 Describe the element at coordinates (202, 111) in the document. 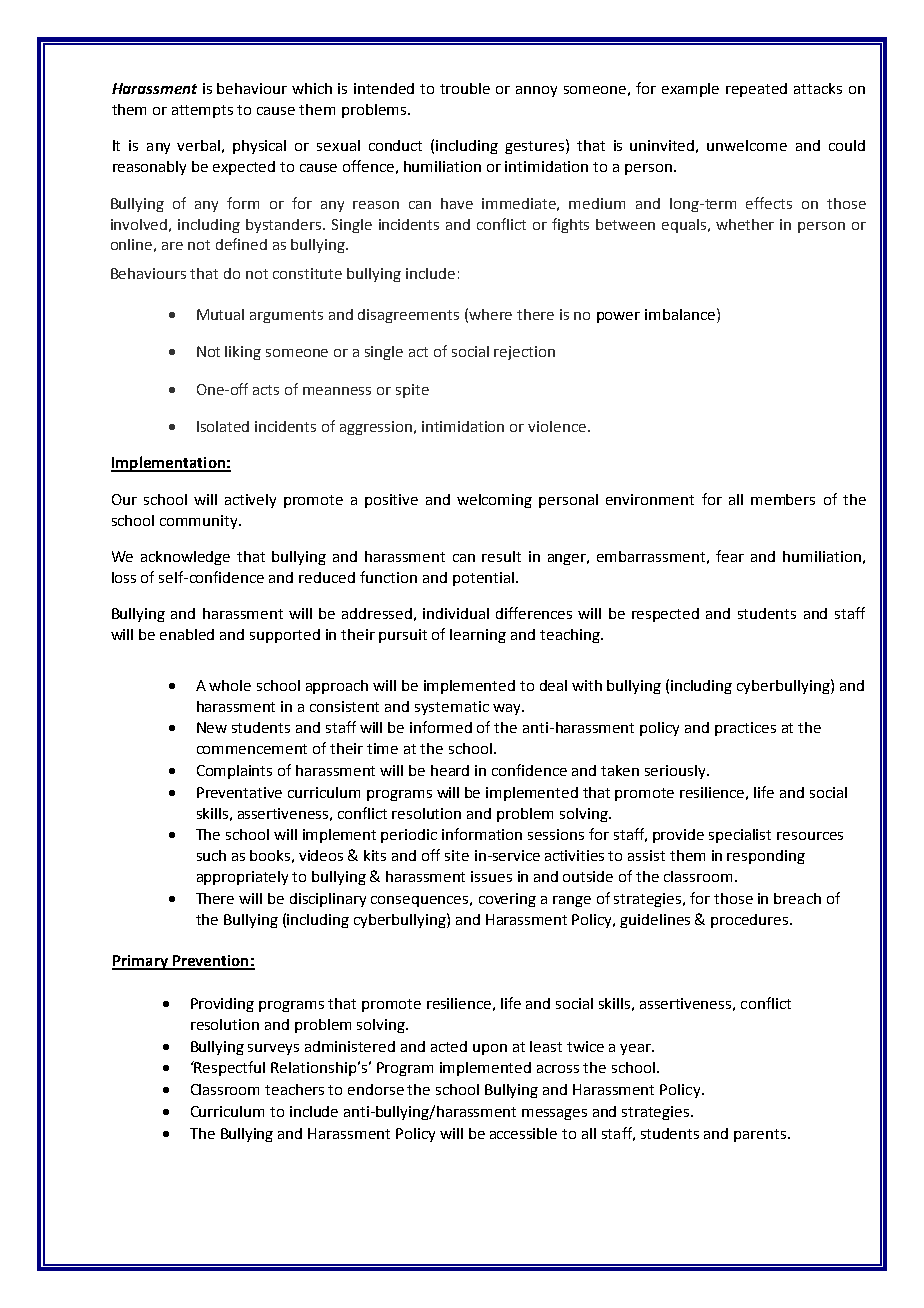

I see `attempts` at that location.
